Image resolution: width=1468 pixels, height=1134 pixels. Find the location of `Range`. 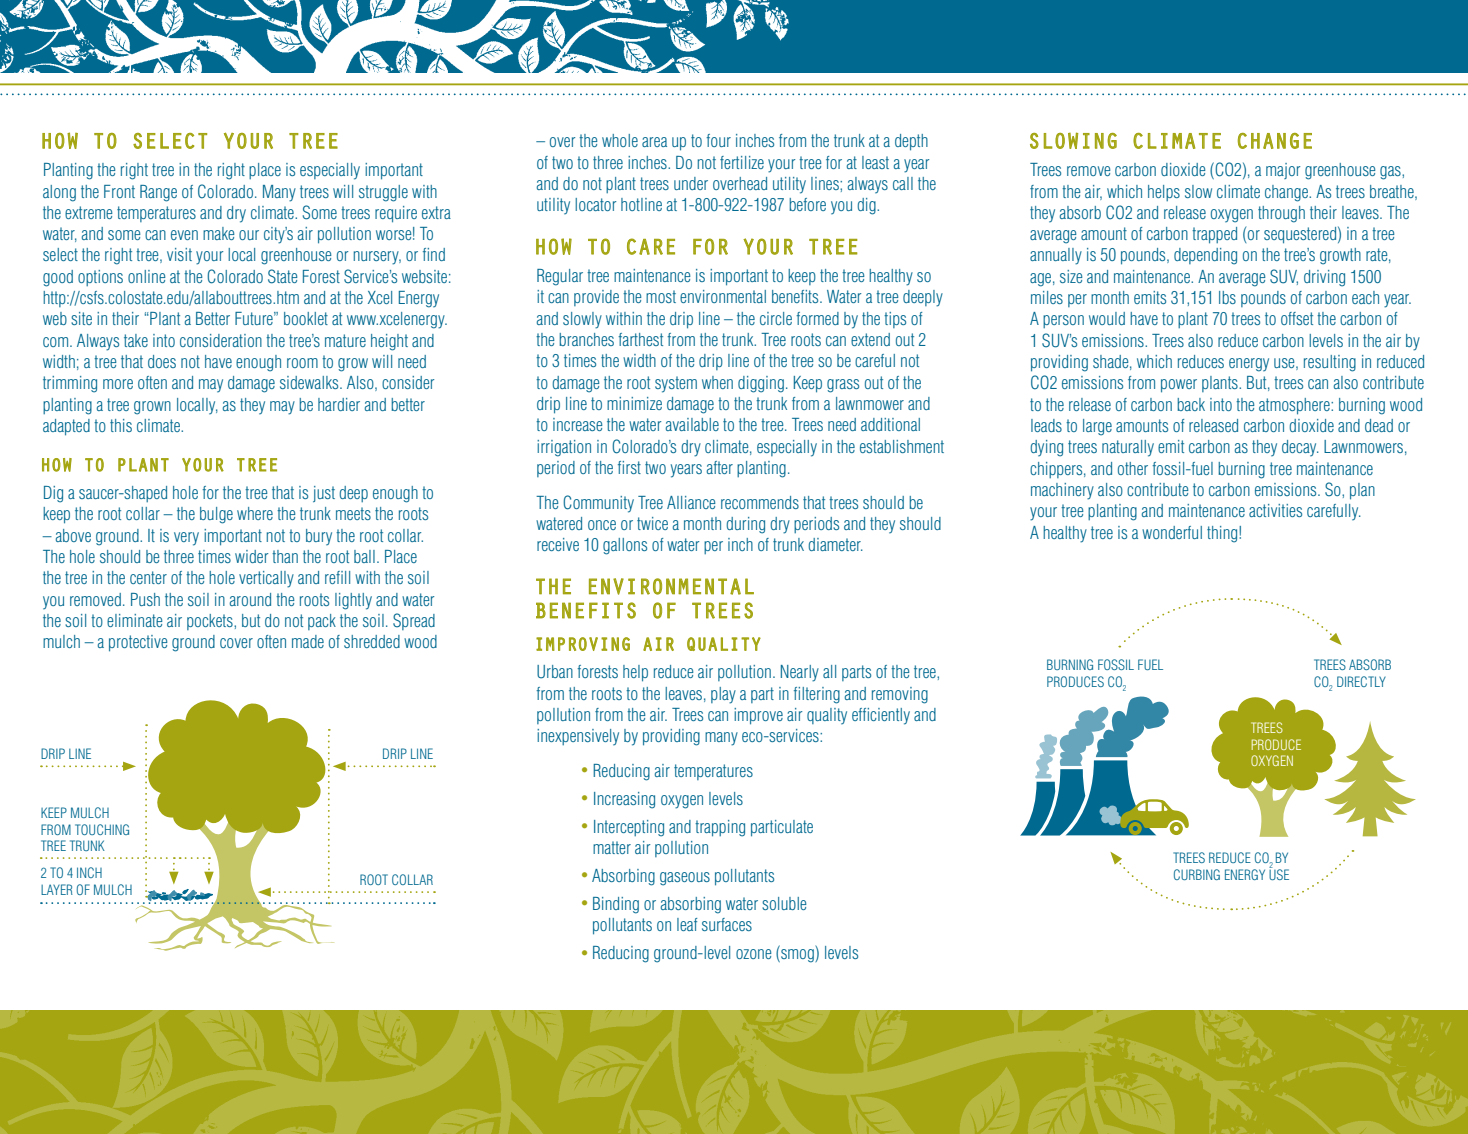

Range is located at coordinates (158, 193).
